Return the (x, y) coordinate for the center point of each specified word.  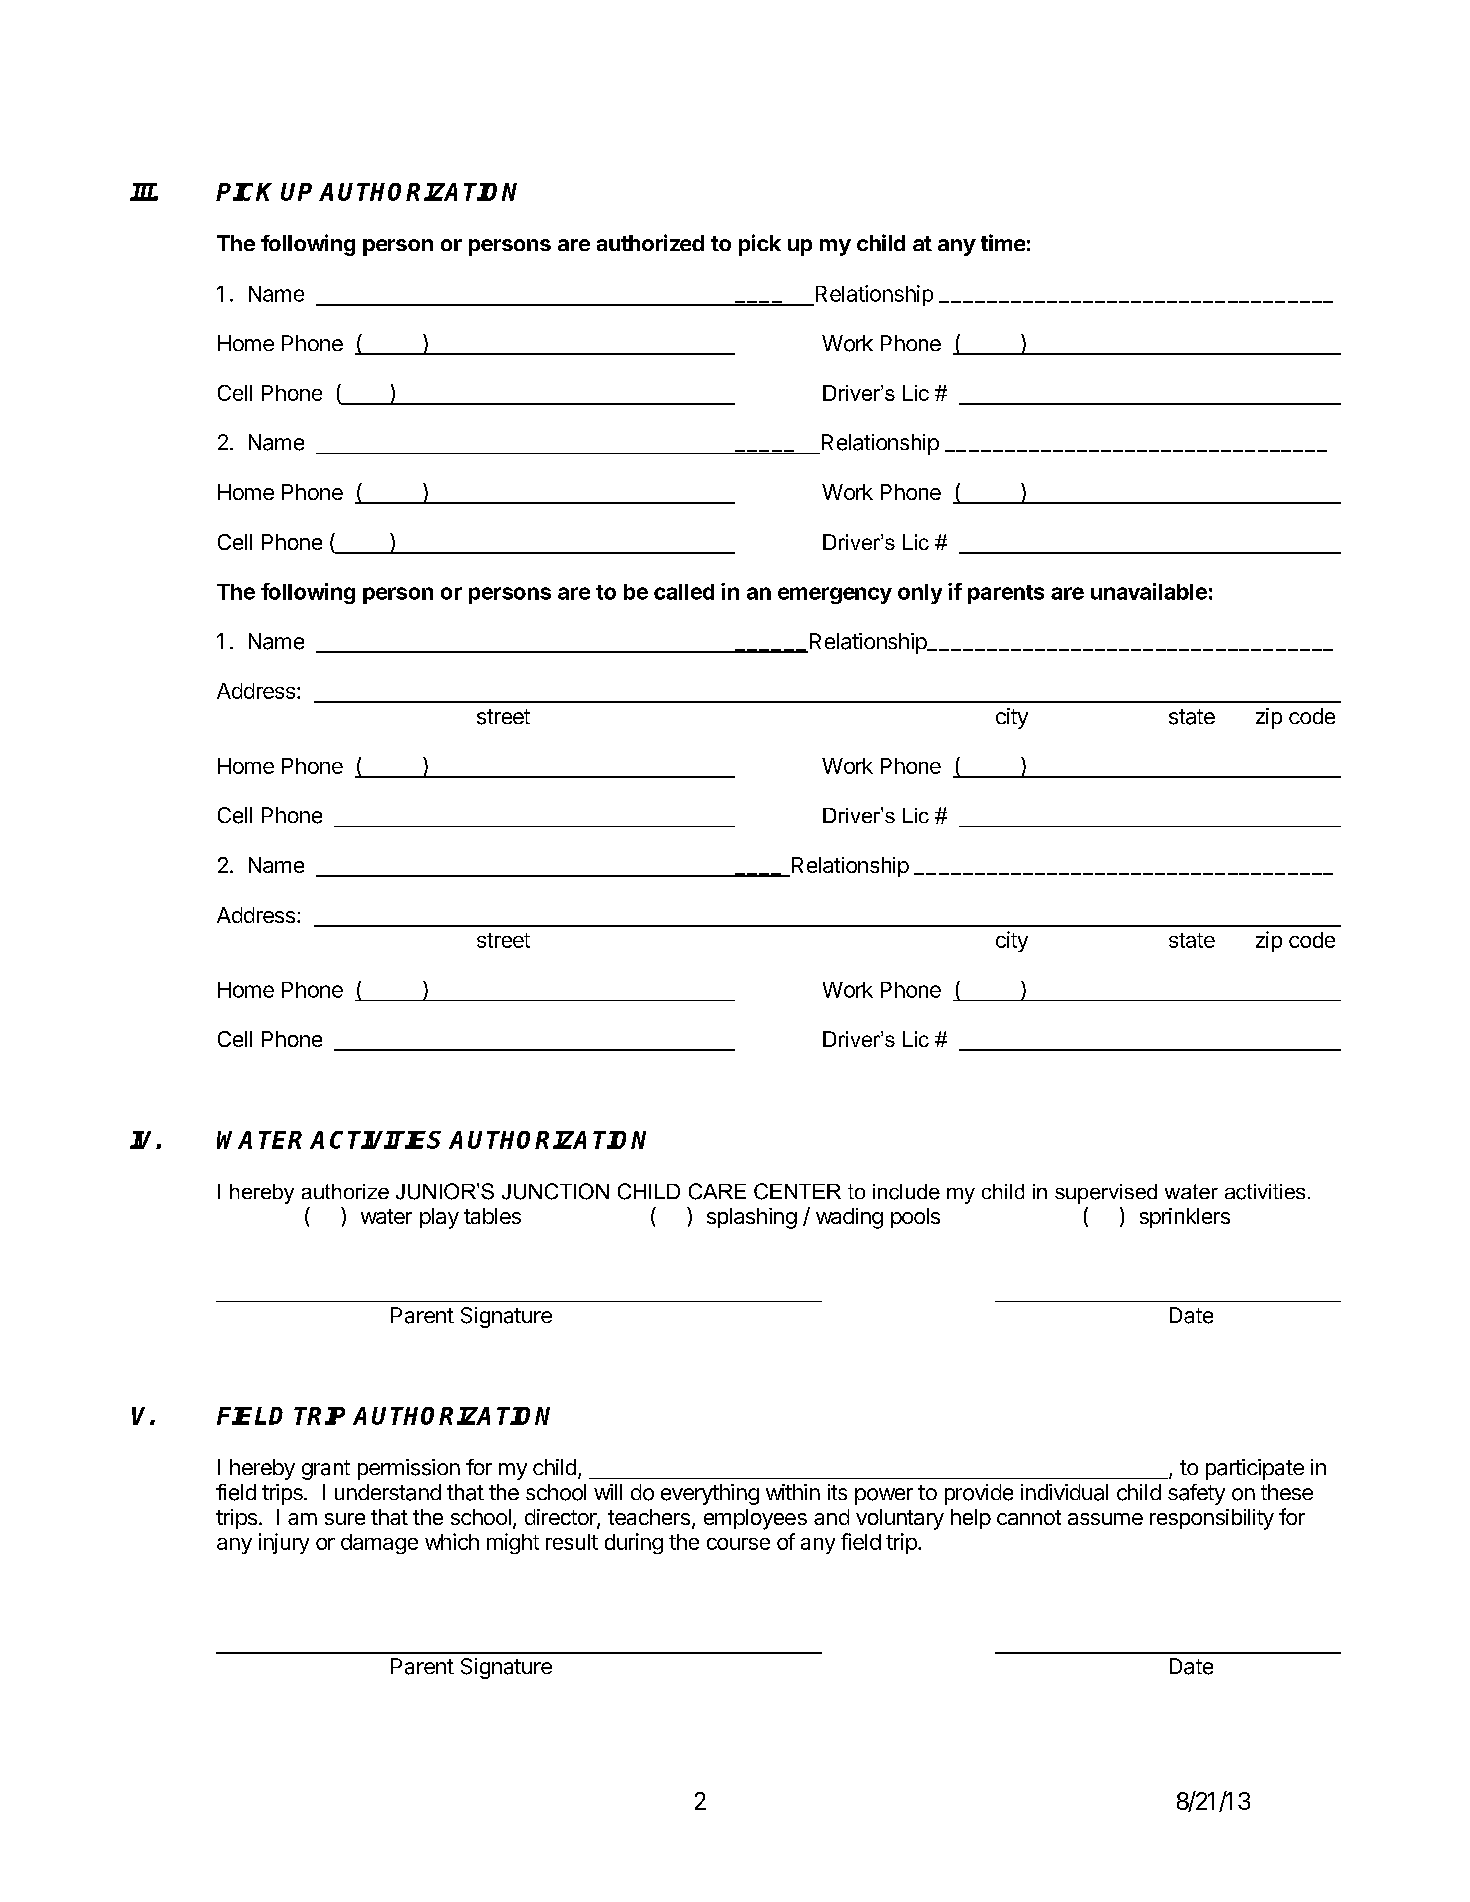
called (684, 592)
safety (1196, 1494)
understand (388, 1492)
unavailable (1149, 591)
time (1003, 242)
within (793, 1492)
